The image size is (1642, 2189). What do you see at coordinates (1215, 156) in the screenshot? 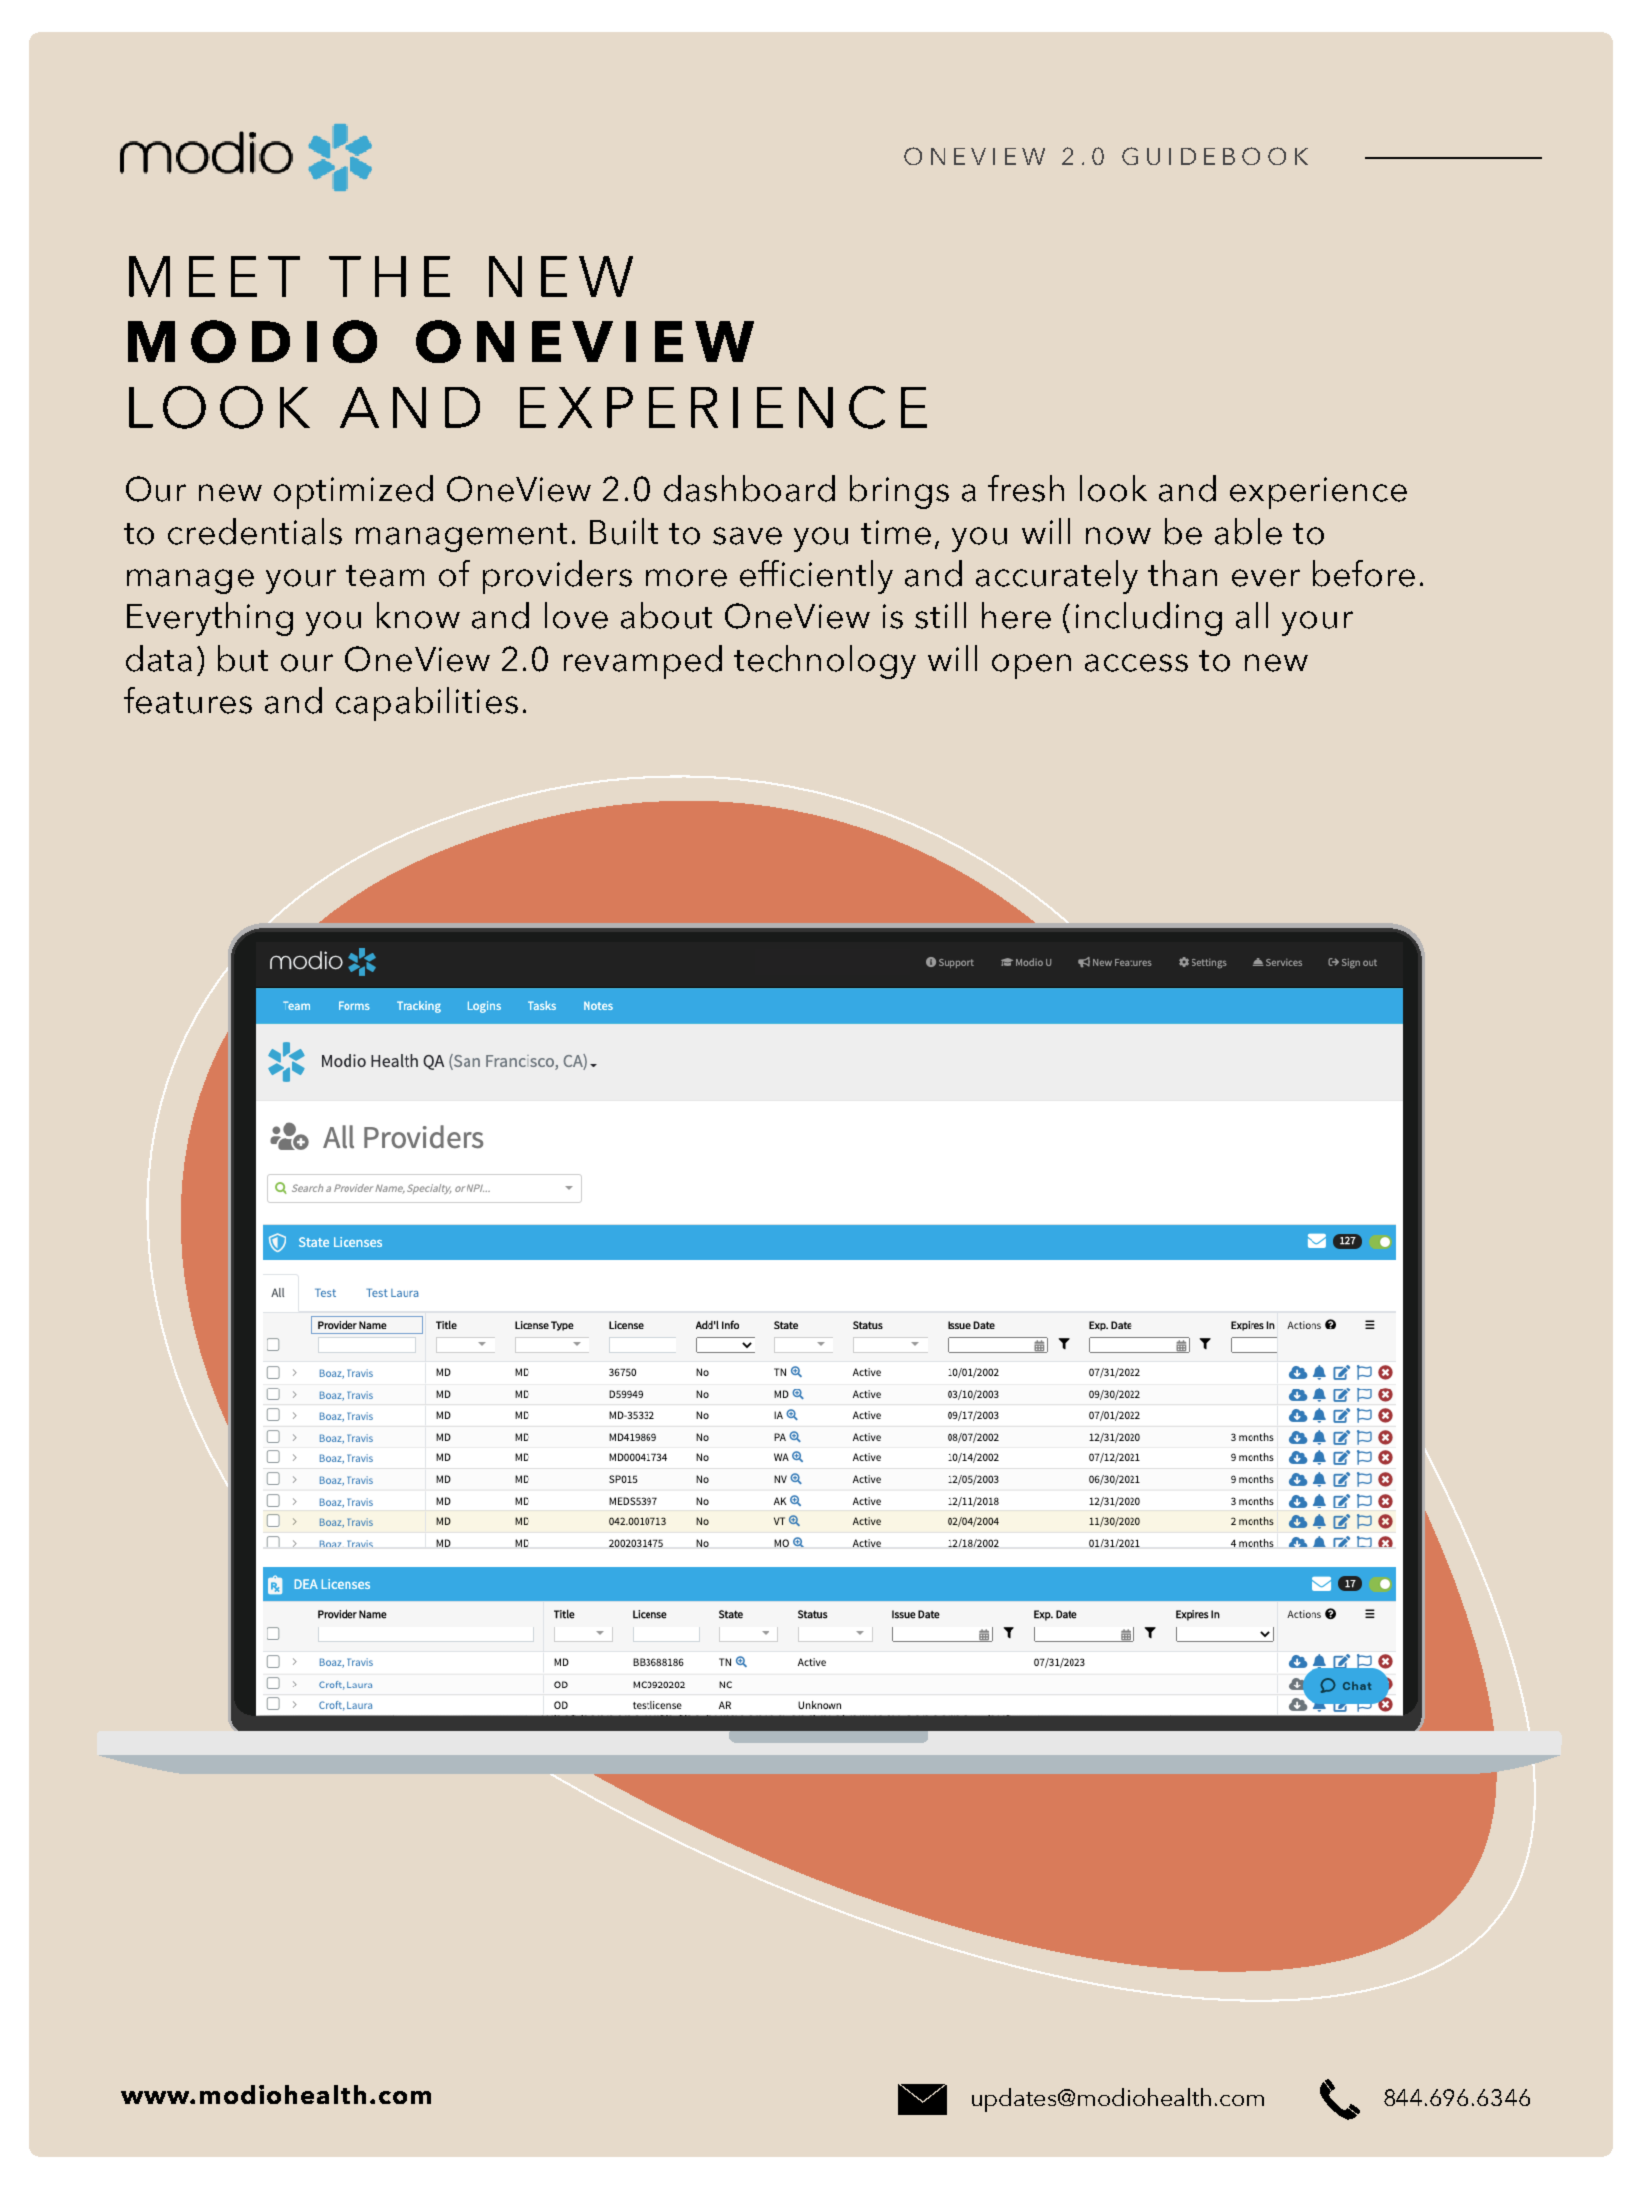
I see `GUIDEBOOK` at bounding box center [1215, 156].
